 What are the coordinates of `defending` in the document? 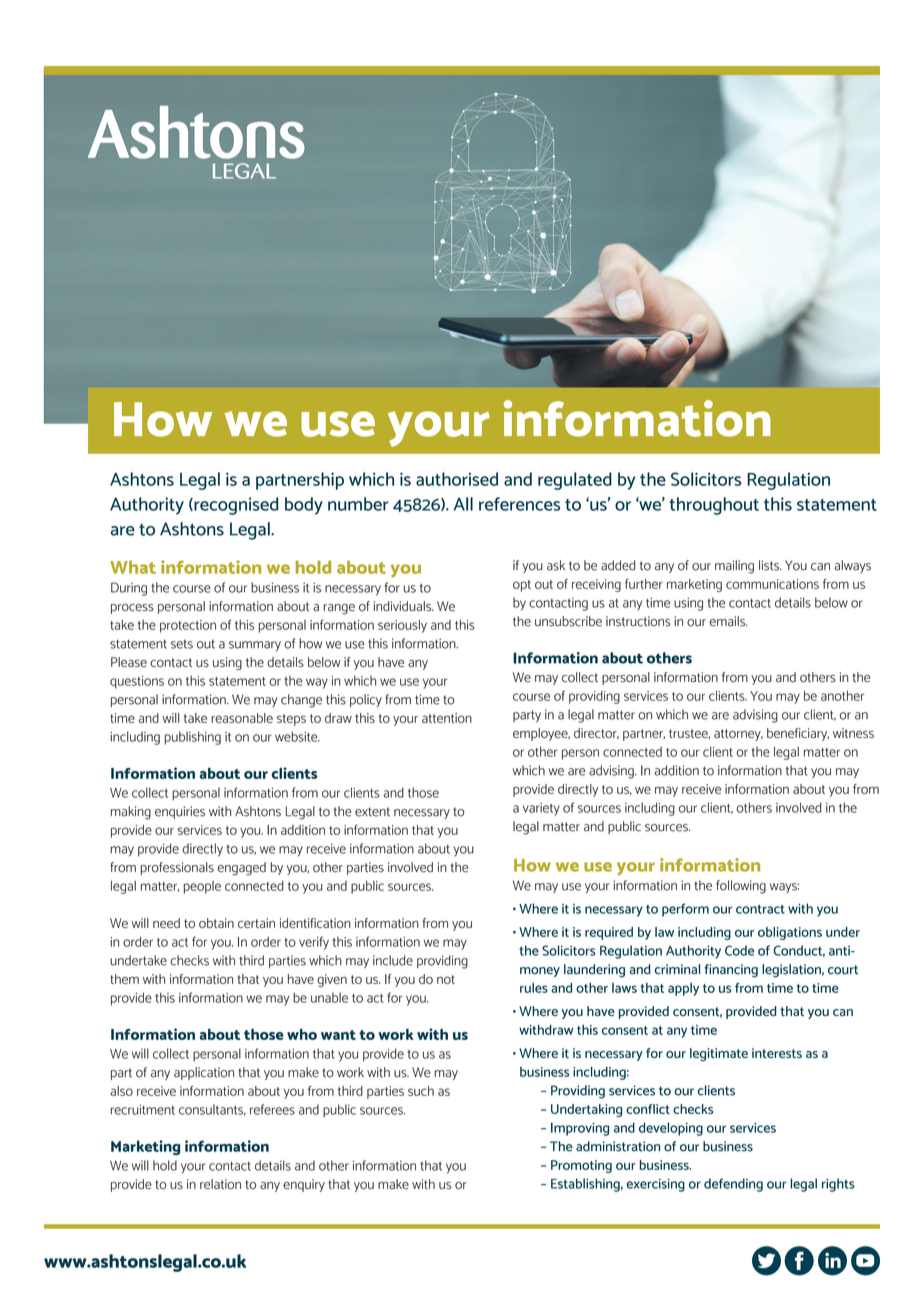 It's located at (733, 1185).
